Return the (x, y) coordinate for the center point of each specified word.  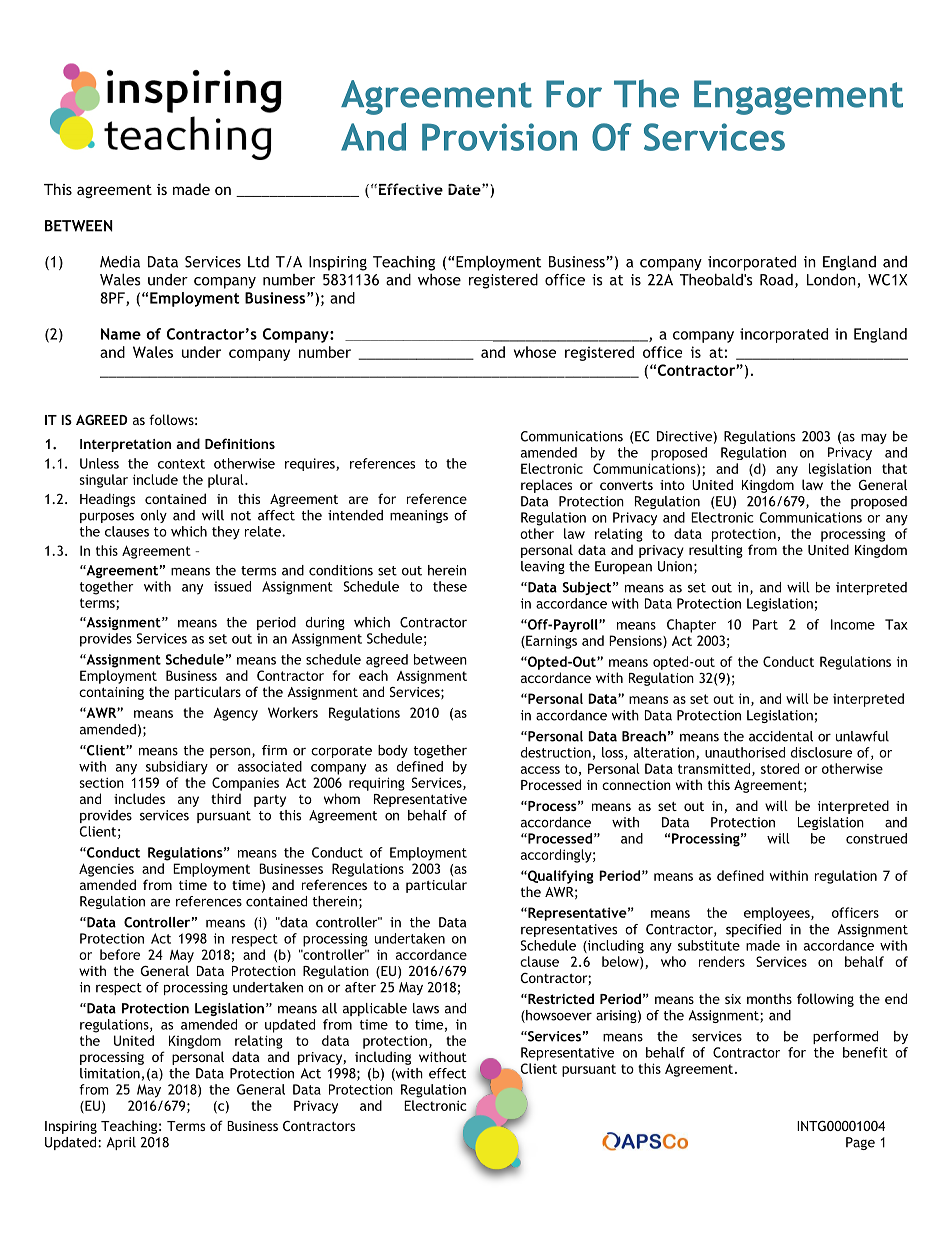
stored (780, 768)
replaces (546, 486)
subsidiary (177, 768)
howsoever (558, 1016)
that (894, 468)
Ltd (258, 262)
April (121, 1143)
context (181, 464)
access (540, 770)
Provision (499, 137)
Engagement (798, 97)
